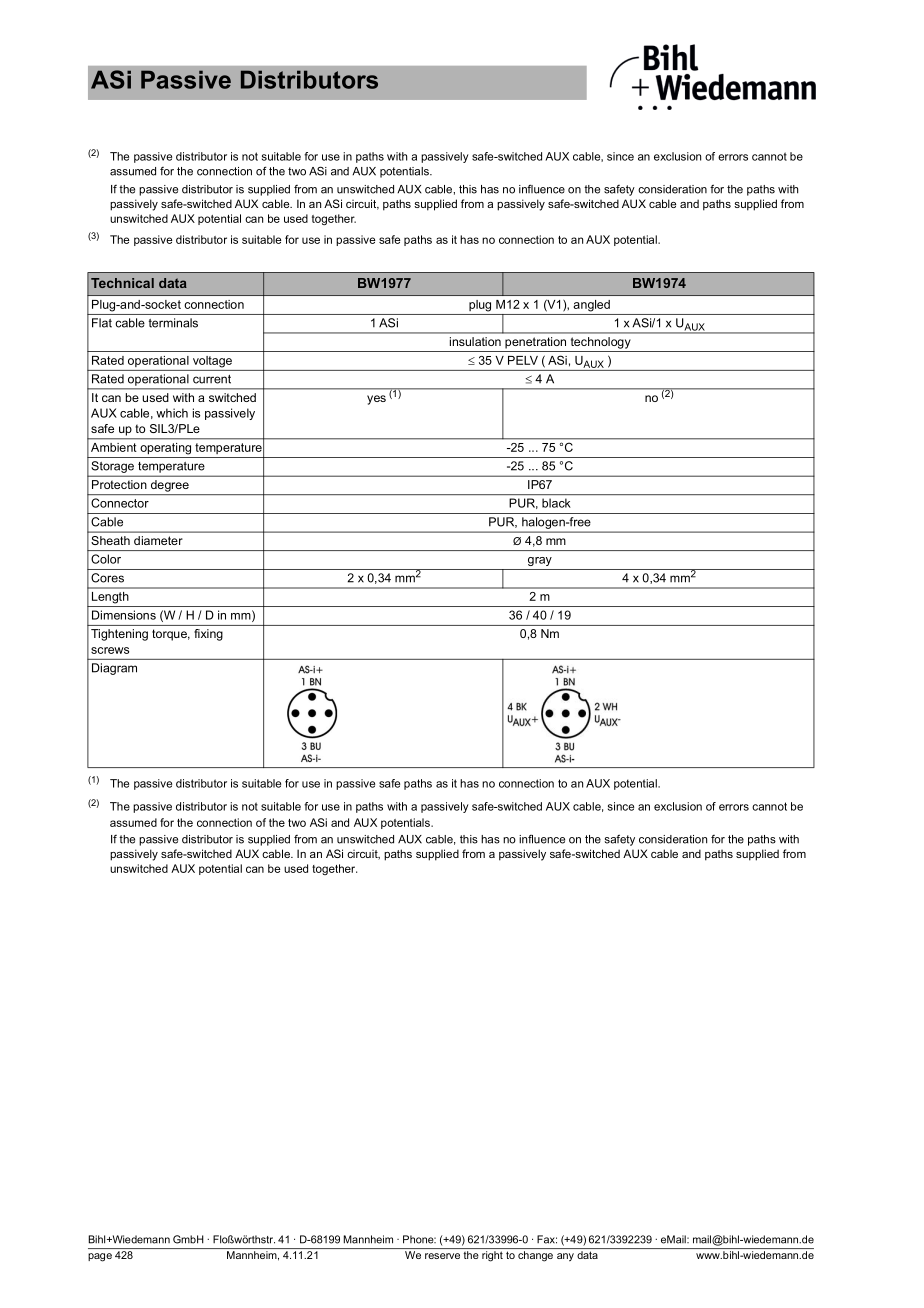  What do you see at coordinates (158, 540) in the screenshot?
I see `diameter` at bounding box center [158, 540].
